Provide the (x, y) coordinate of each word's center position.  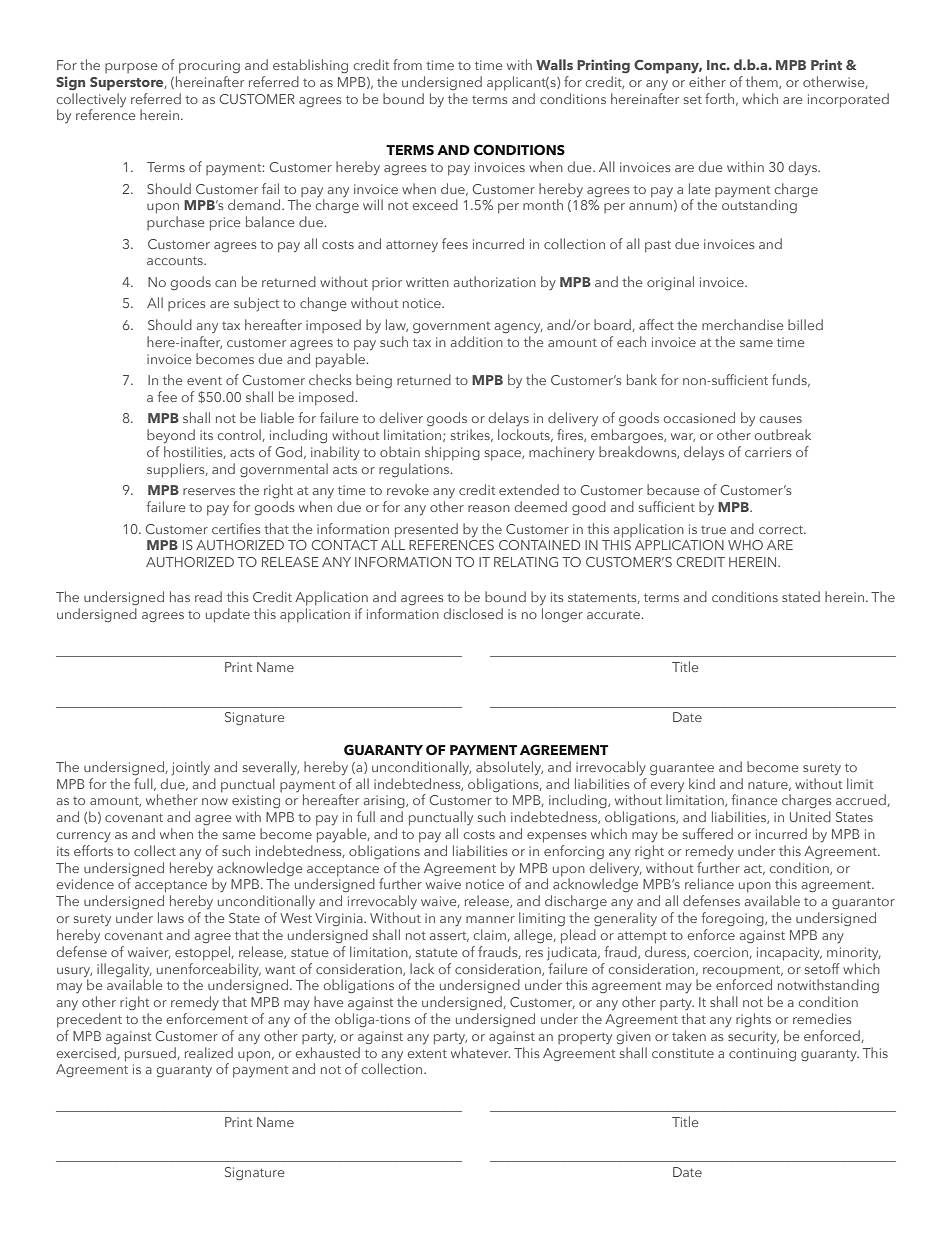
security (753, 1037)
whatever (480, 1052)
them (763, 82)
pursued (151, 1054)
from (407, 64)
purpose (131, 68)
